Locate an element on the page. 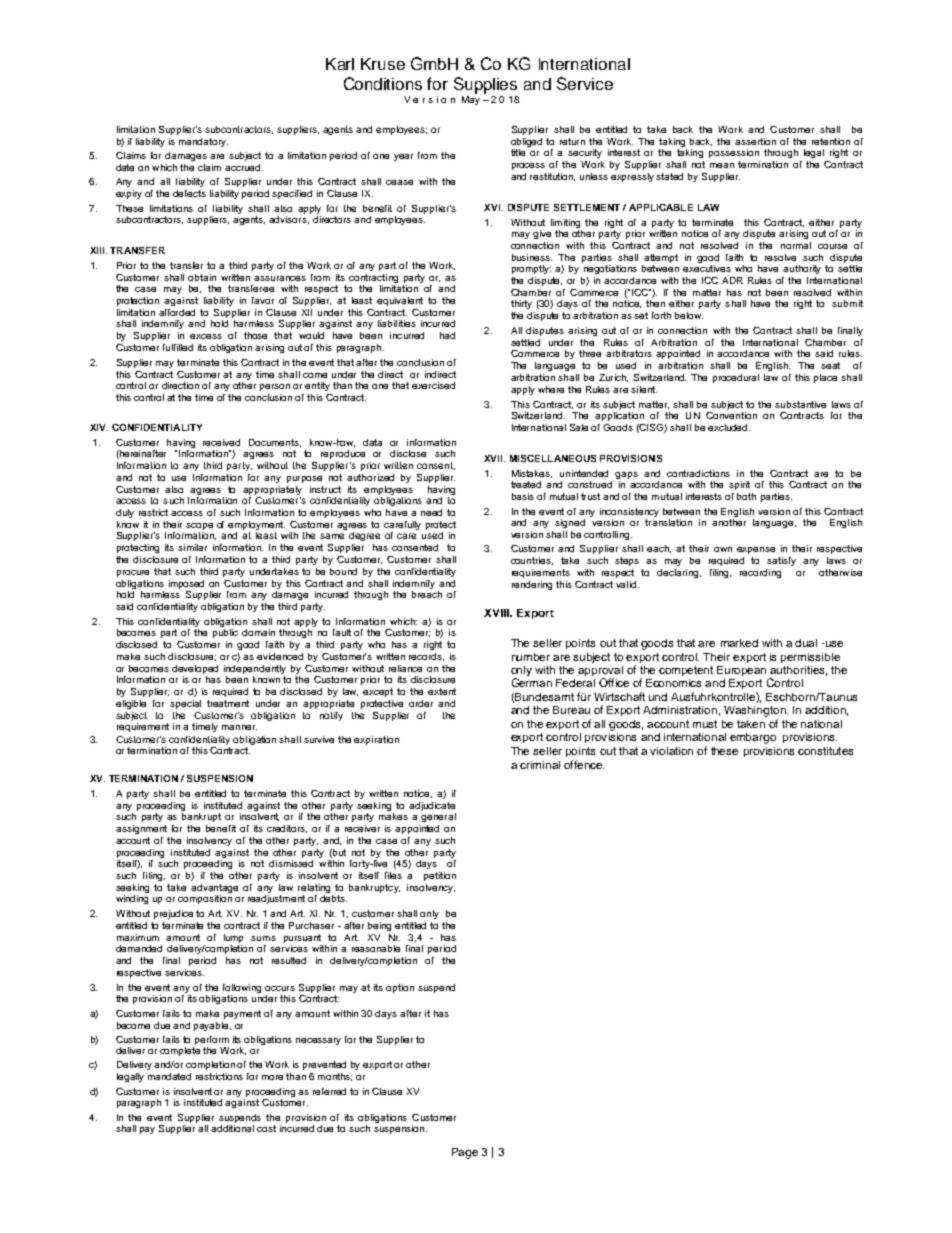 This document has width=952, height=1233. fulfilled is located at coordinates (178, 347).
